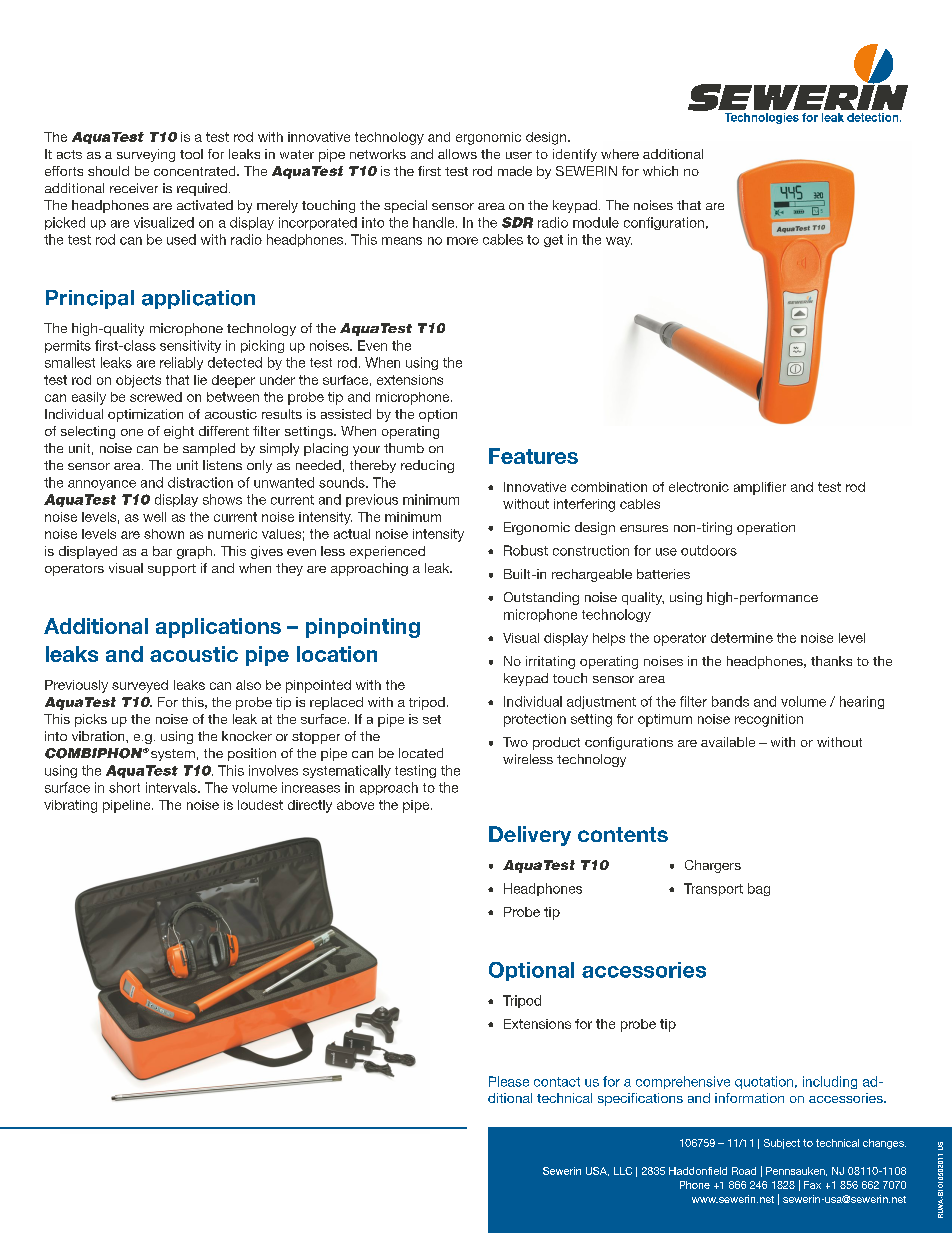  Describe the element at coordinates (557, 1082) in the image. I see `contact` at that location.
